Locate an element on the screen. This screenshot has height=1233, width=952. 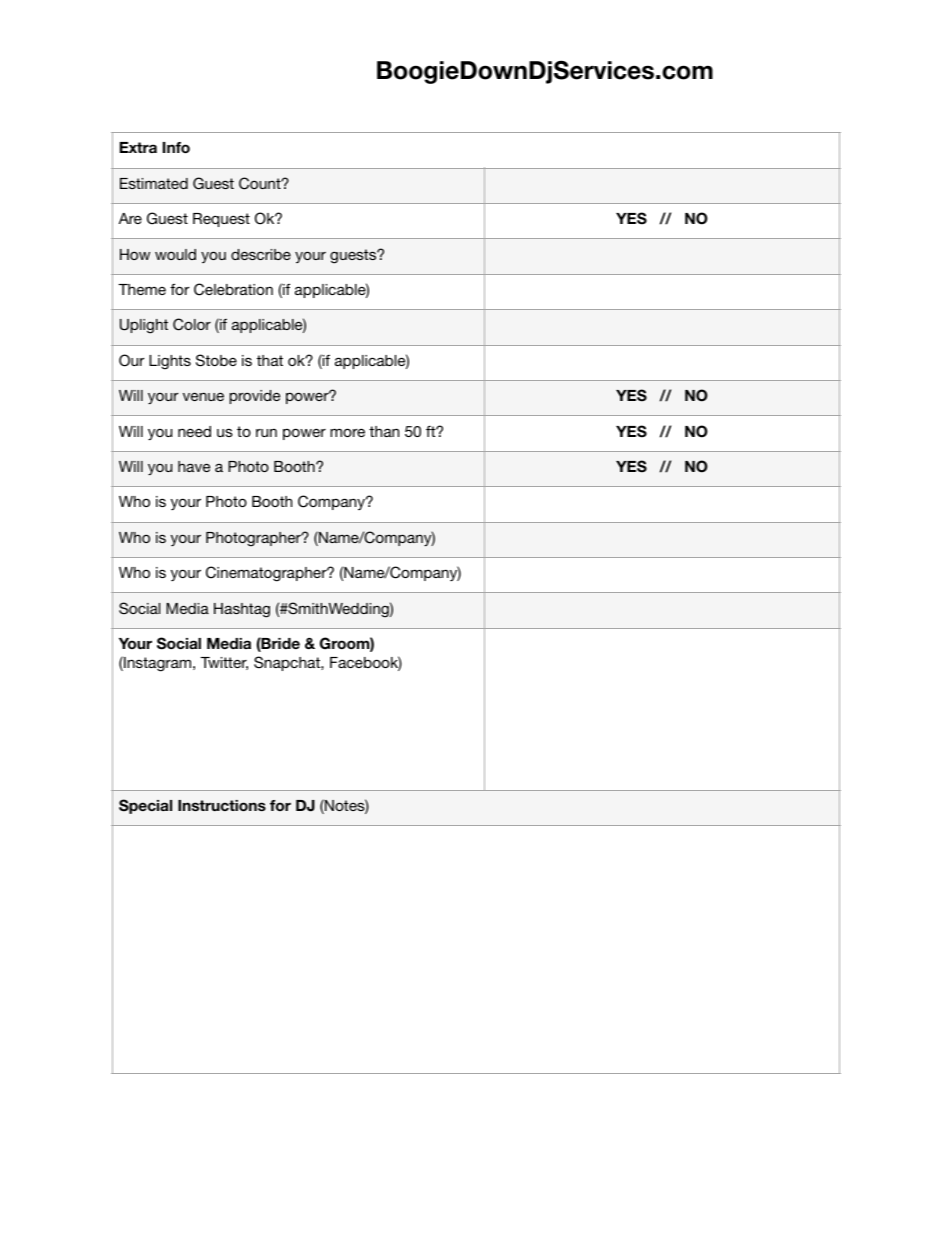
Request is located at coordinates (221, 220).
